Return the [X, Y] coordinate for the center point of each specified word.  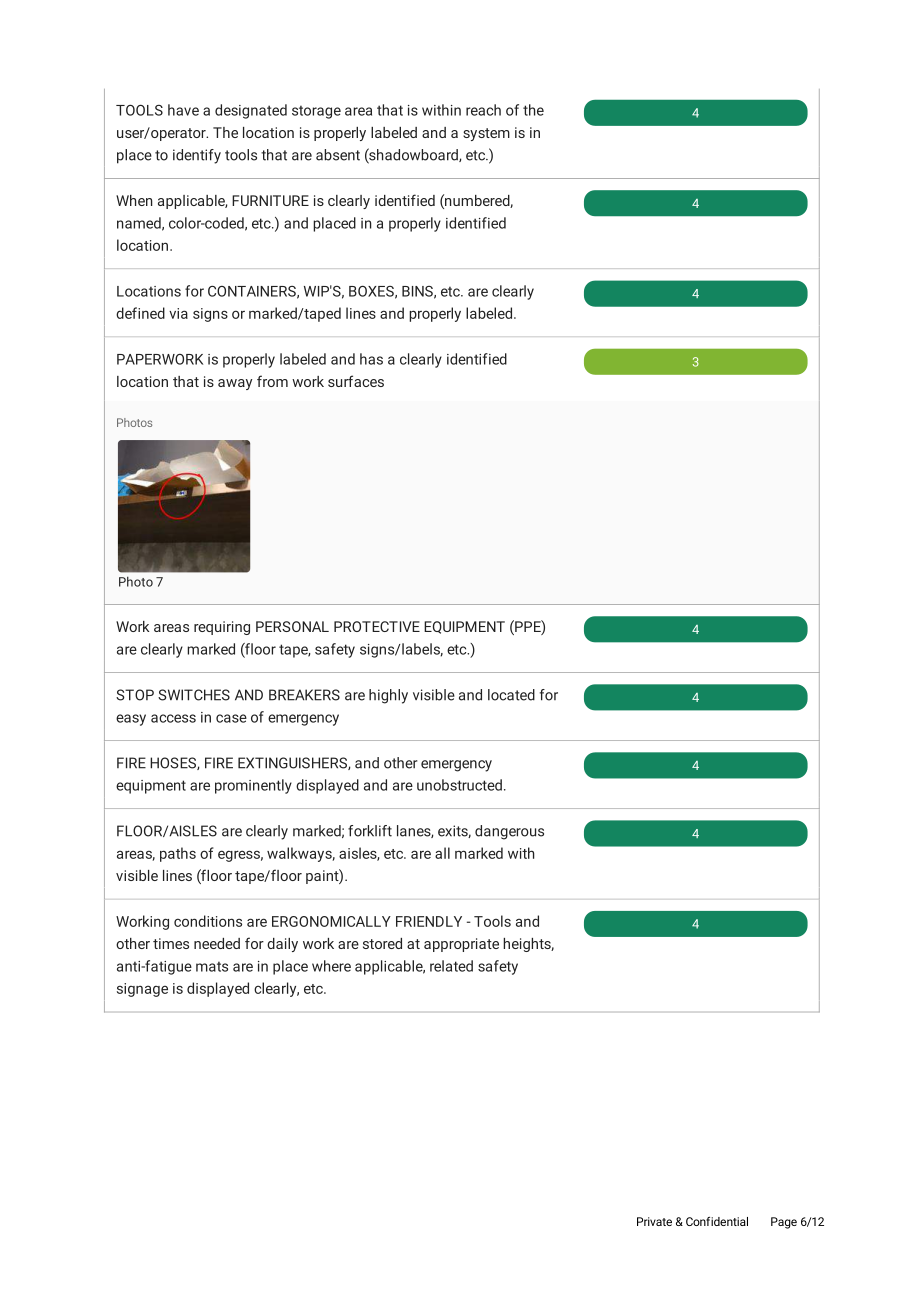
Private [654, 1221]
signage [142, 990]
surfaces [356, 381]
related [451, 966]
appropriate [461, 945]
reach [483, 110]
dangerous [509, 832]
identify [197, 156]
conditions [208, 921]
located [511, 695]
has [371, 359]
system [486, 134]
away [235, 384]
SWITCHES [194, 695]
